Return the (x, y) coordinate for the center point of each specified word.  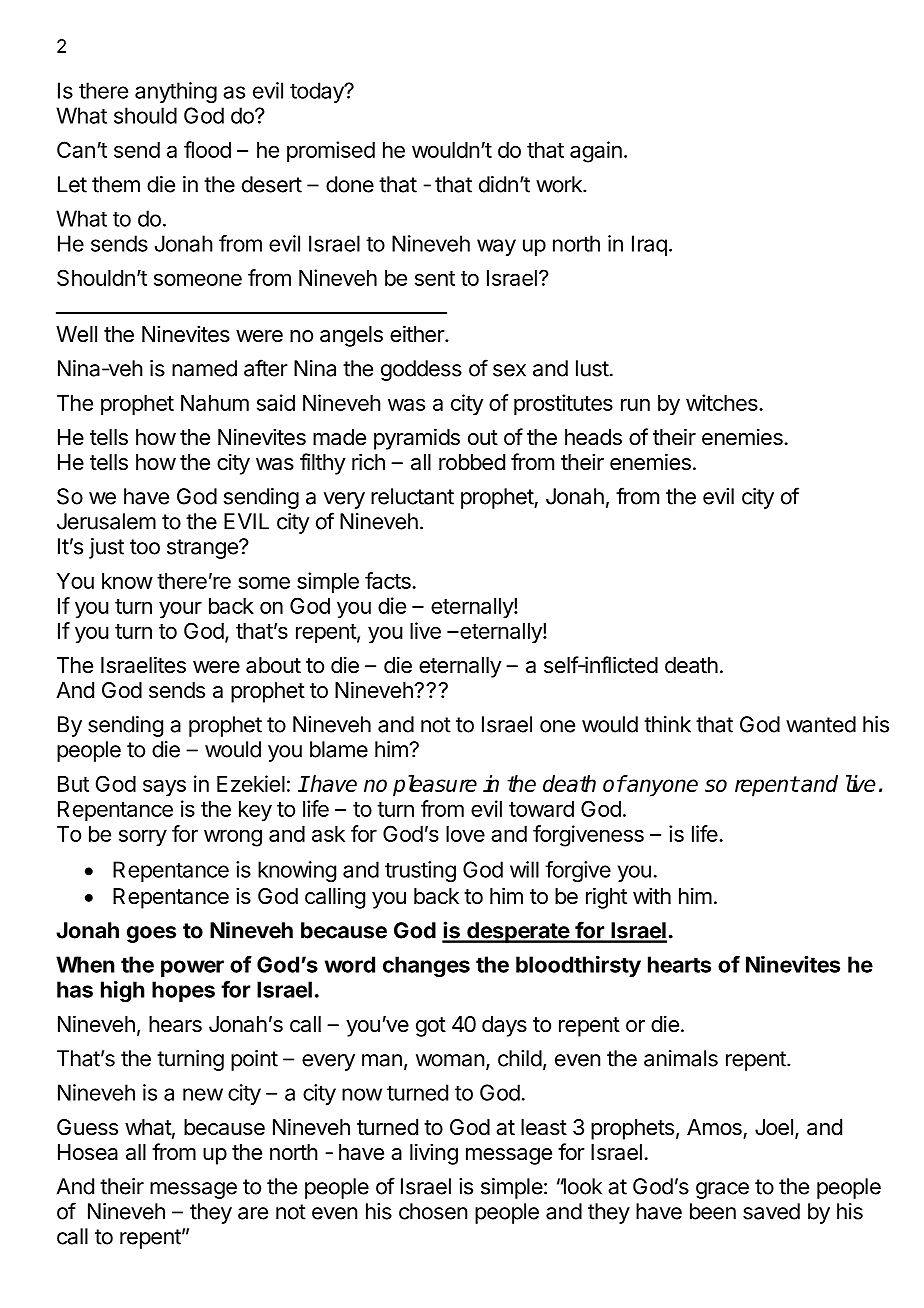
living (434, 1154)
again (596, 152)
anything (176, 92)
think (667, 724)
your (180, 610)
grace (722, 1190)
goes (151, 934)
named (204, 368)
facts (389, 580)
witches (723, 402)
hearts (679, 964)
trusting (420, 871)
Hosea (88, 1152)
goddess (421, 370)
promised (331, 152)
